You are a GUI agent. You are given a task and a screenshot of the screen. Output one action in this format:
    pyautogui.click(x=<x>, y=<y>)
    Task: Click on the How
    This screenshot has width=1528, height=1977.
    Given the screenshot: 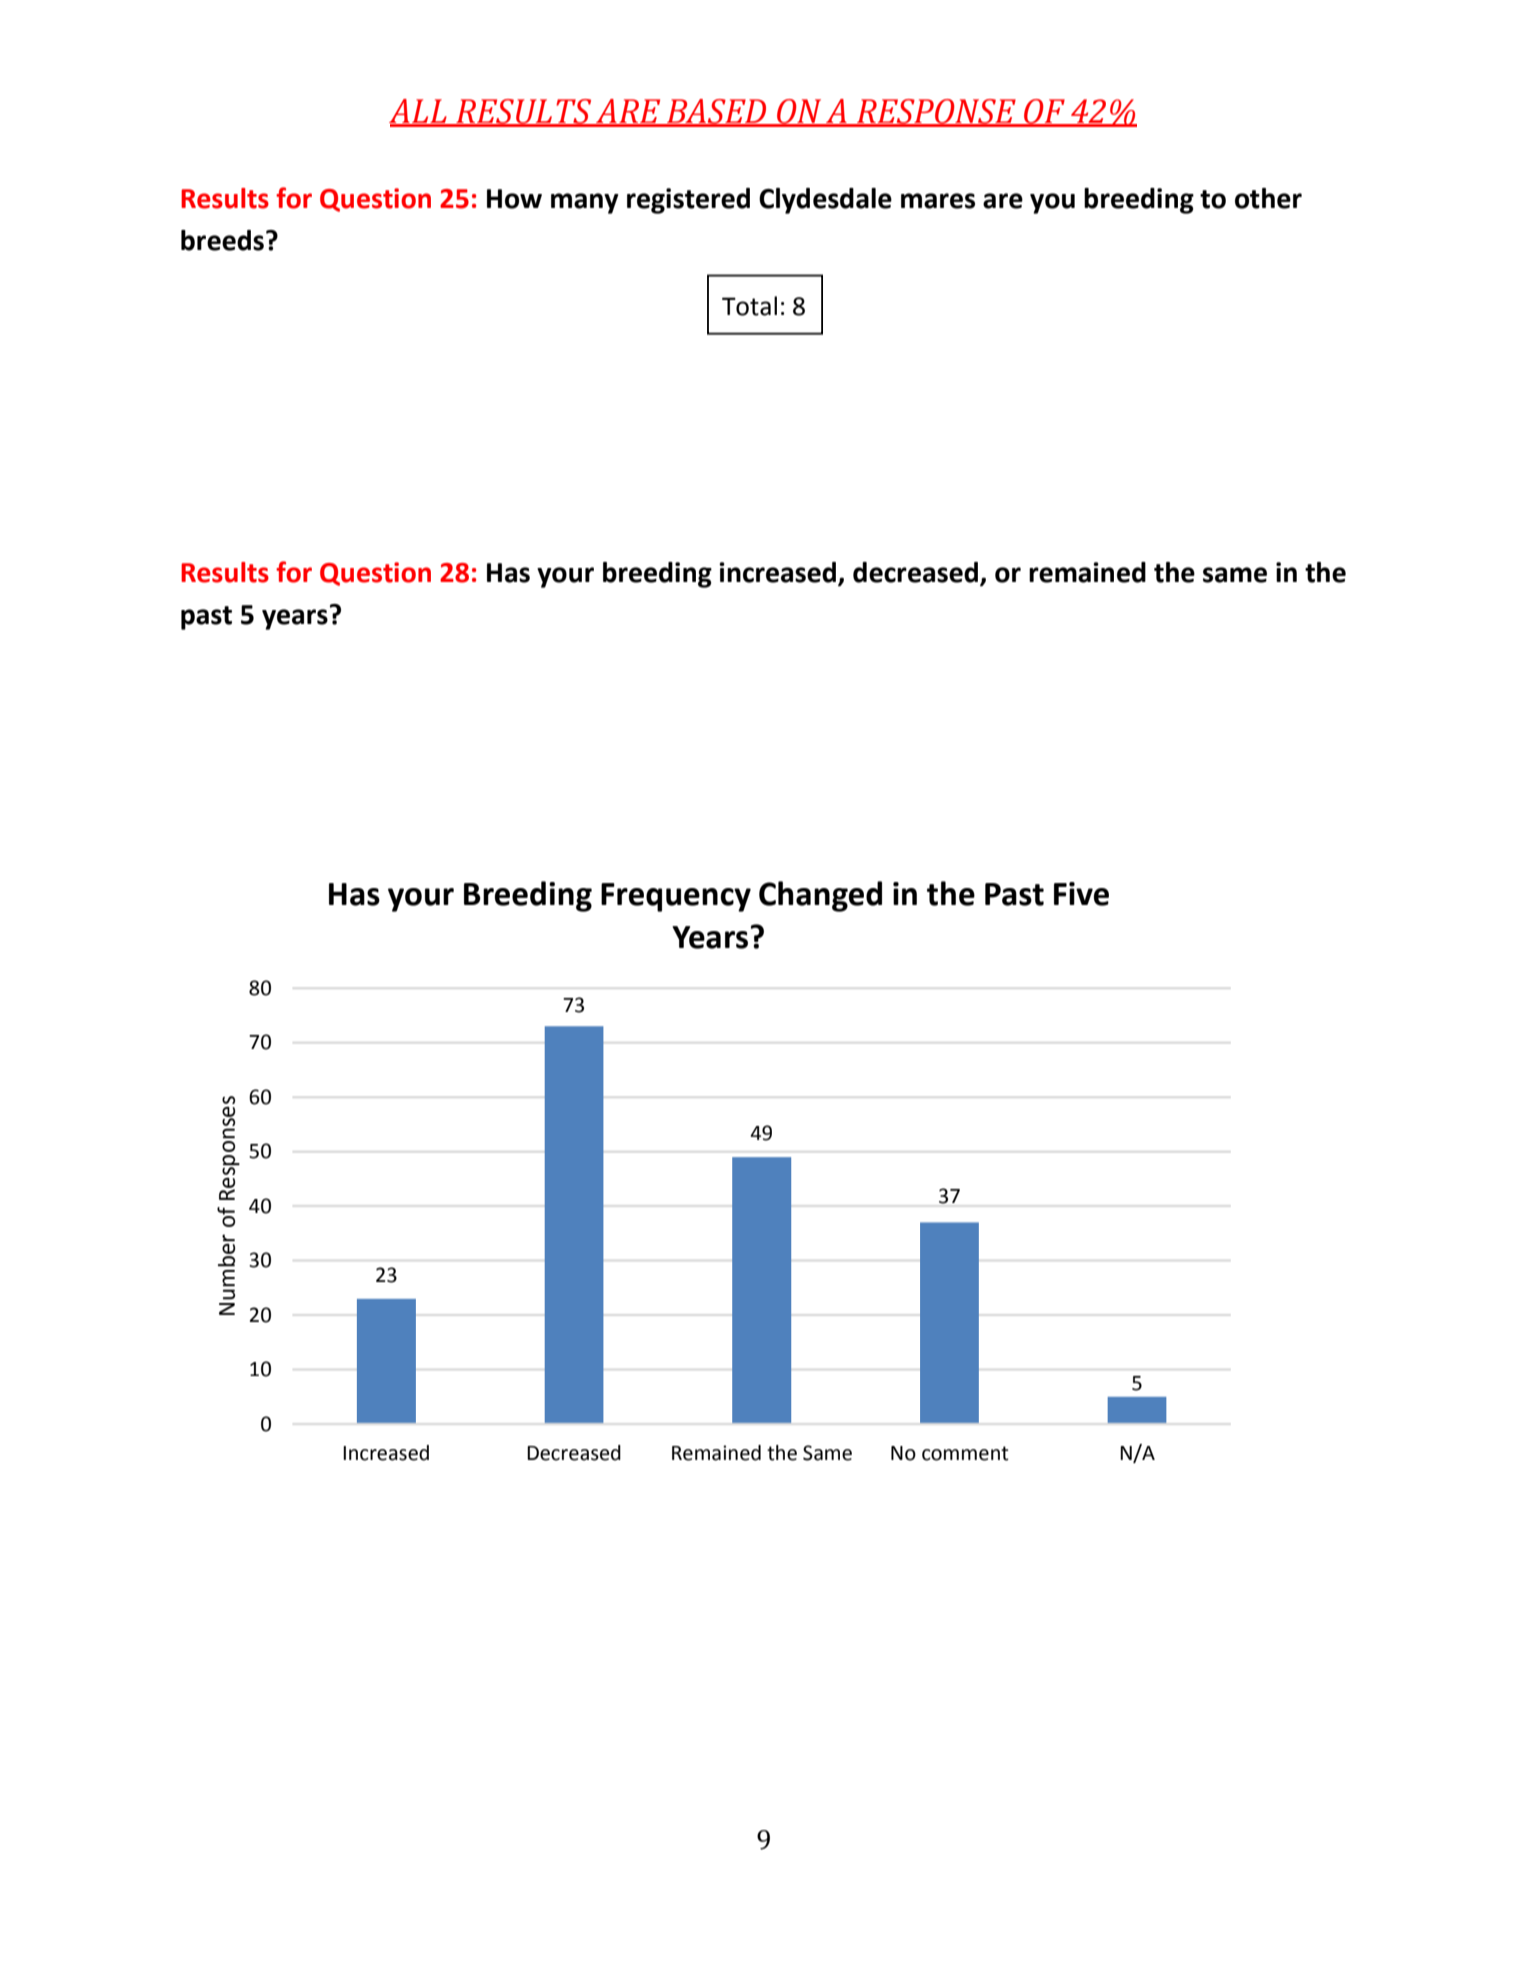 What is the action you would take?
    pyautogui.click(x=514, y=199)
